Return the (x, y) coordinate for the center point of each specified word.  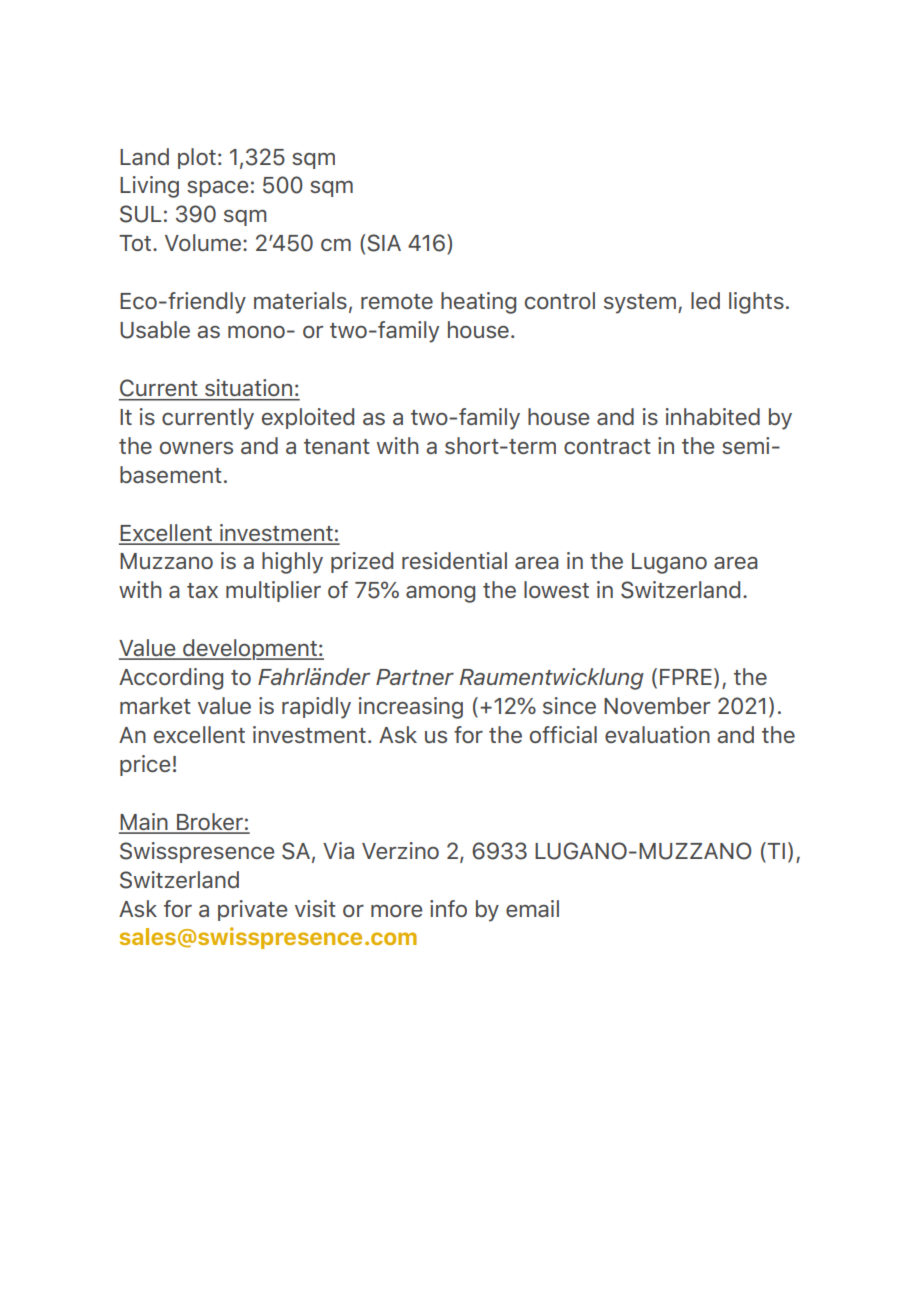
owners (196, 448)
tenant (337, 446)
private (252, 910)
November (657, 705)
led (705, 300)
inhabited (713, 416)
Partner (415, 677)
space (217, 189)
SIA (384, 243)
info (448, 908)
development (250, 649)
